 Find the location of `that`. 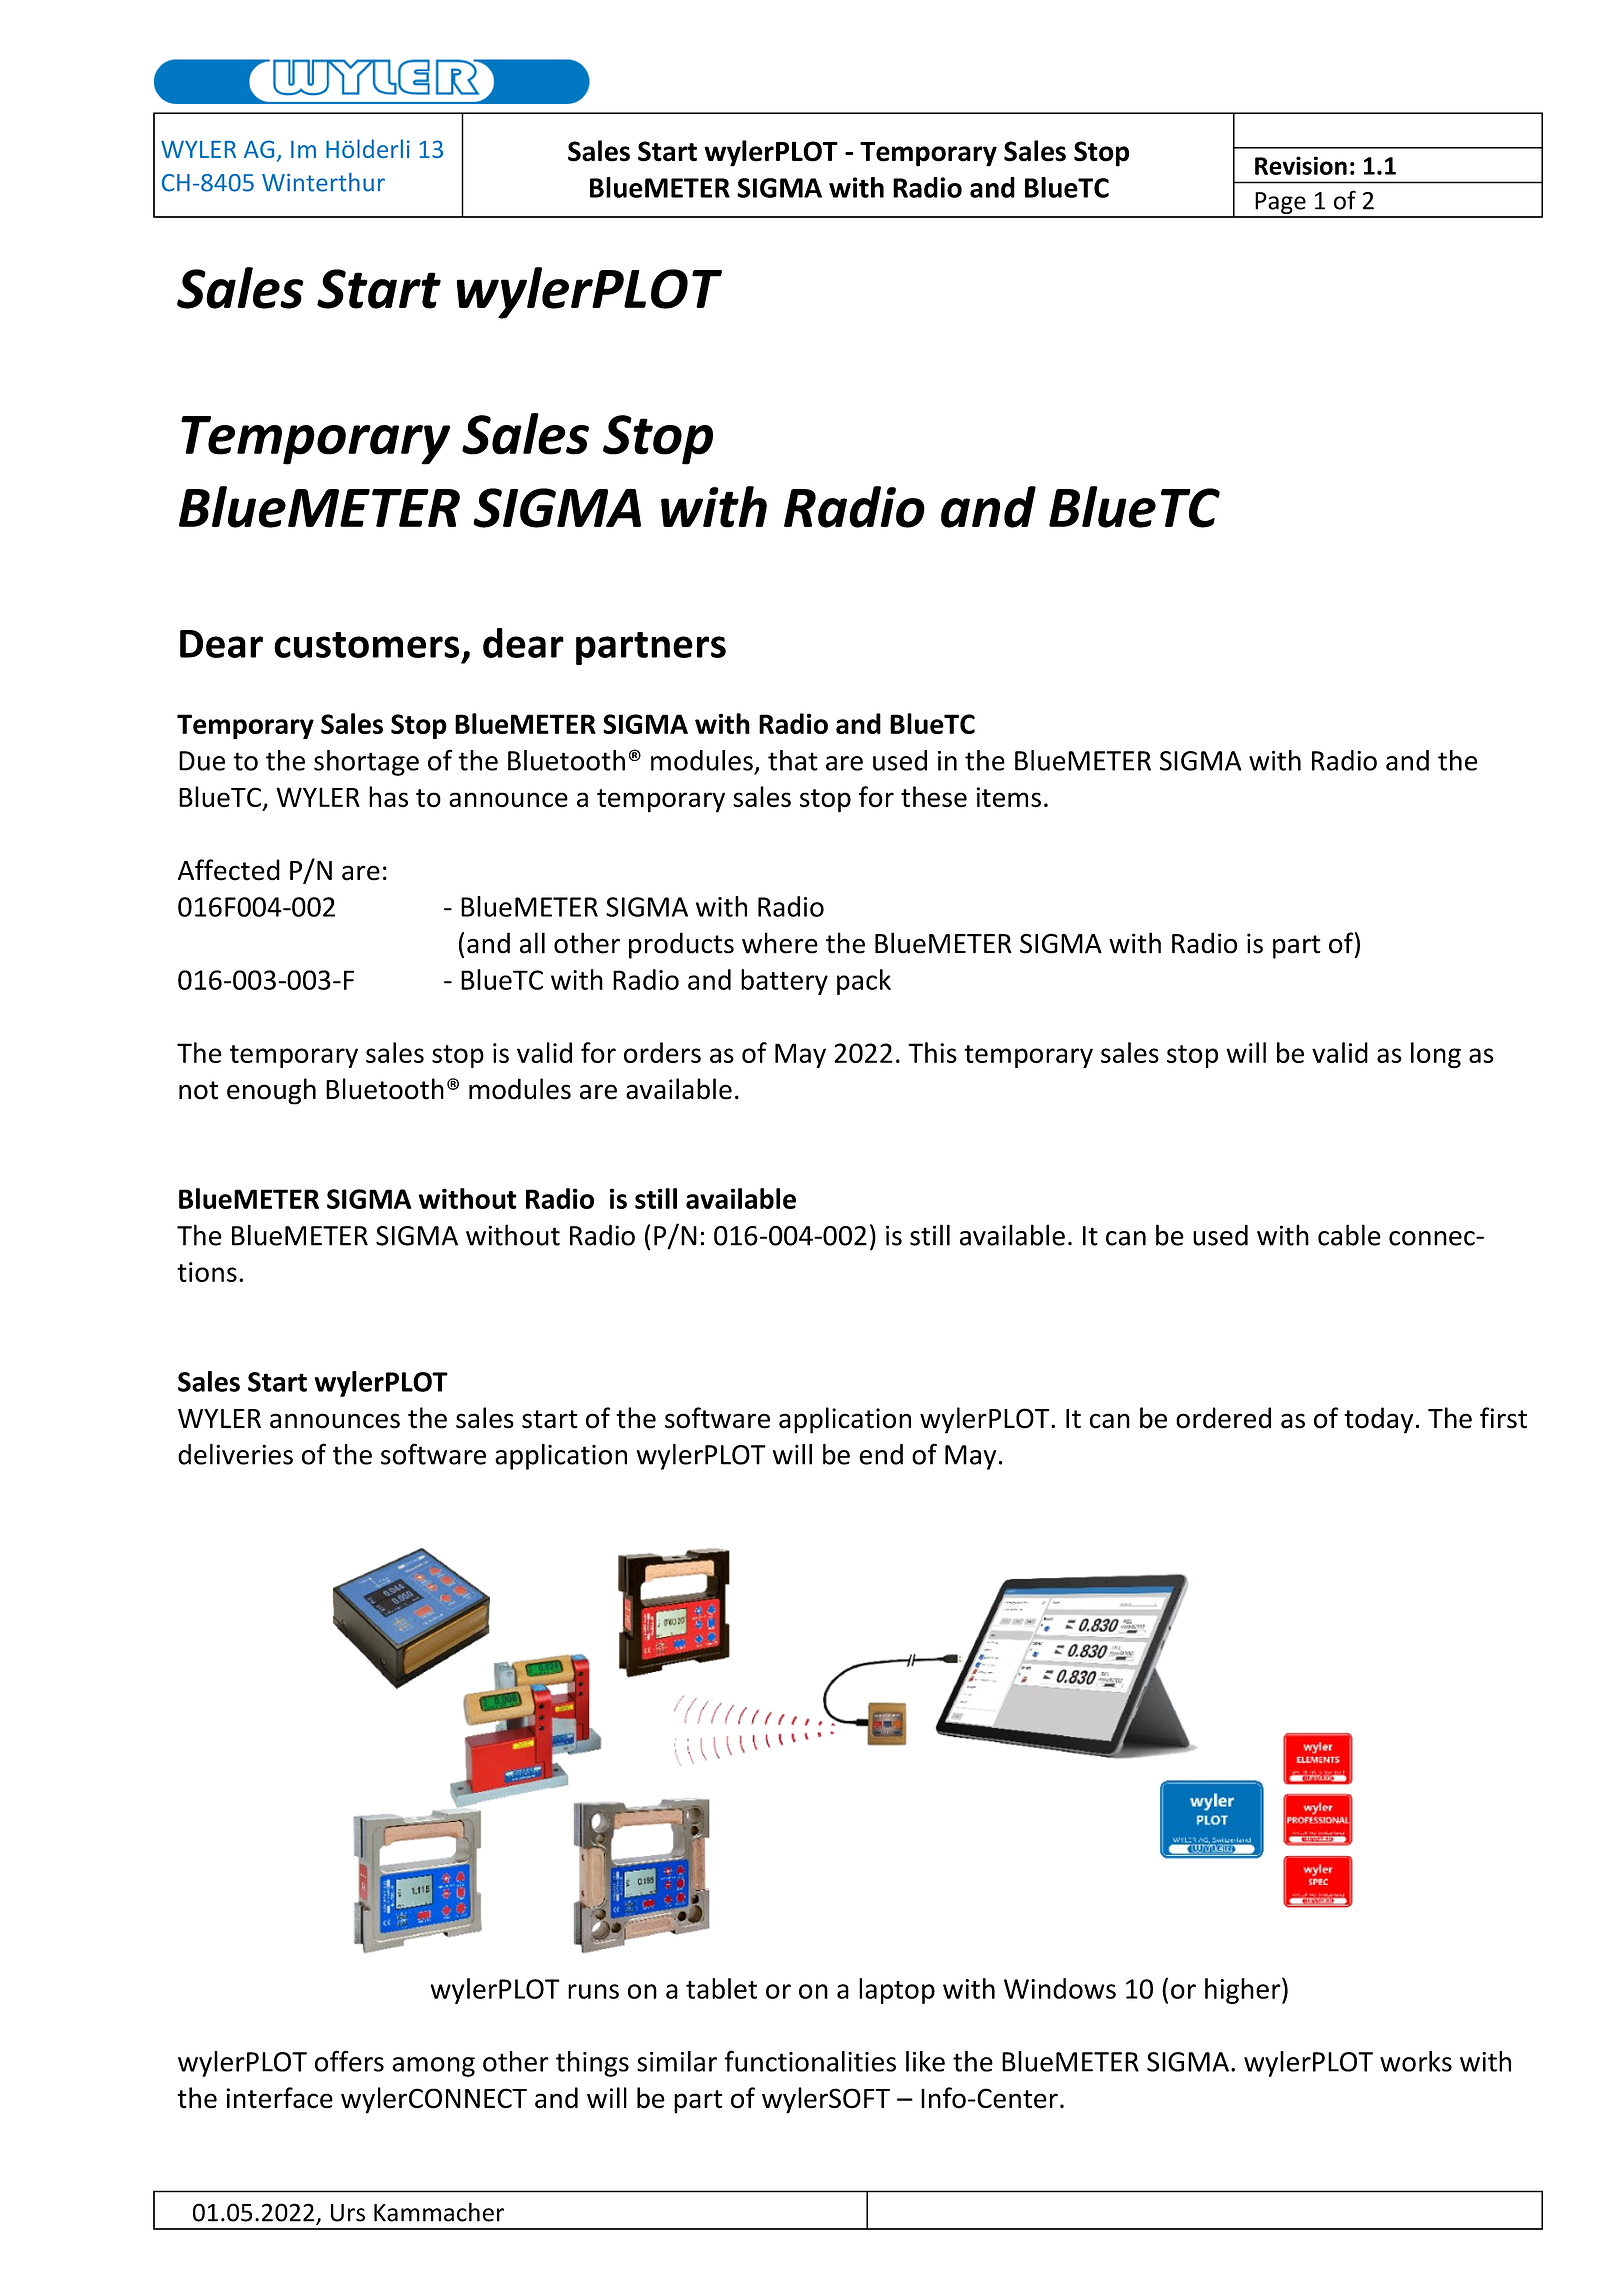

that is located at coordinates (793, 760).
